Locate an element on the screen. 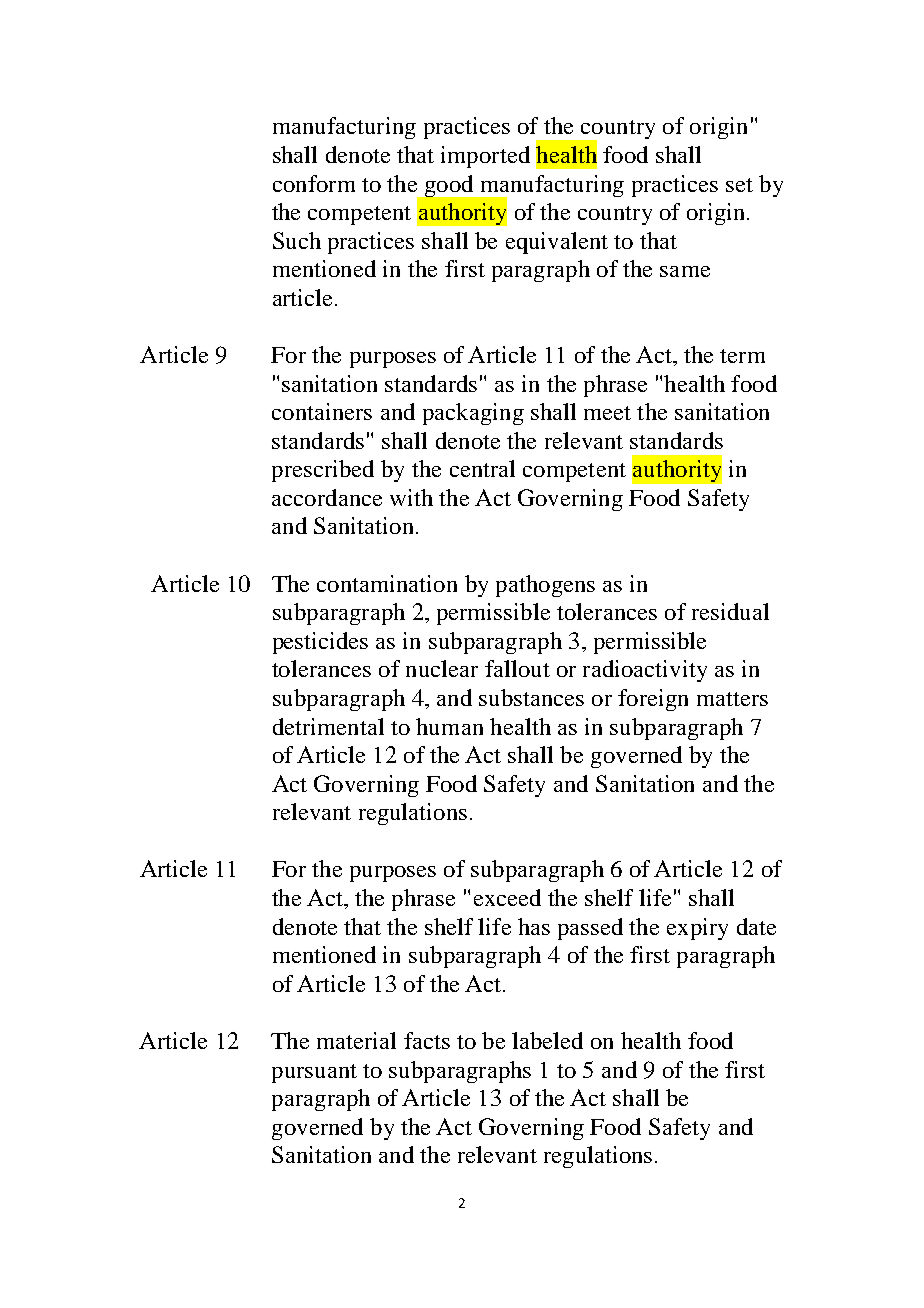 Image resolution: width=924 pixels, height=1308 pixels. pathogens is located at coordinates (545, 586).
